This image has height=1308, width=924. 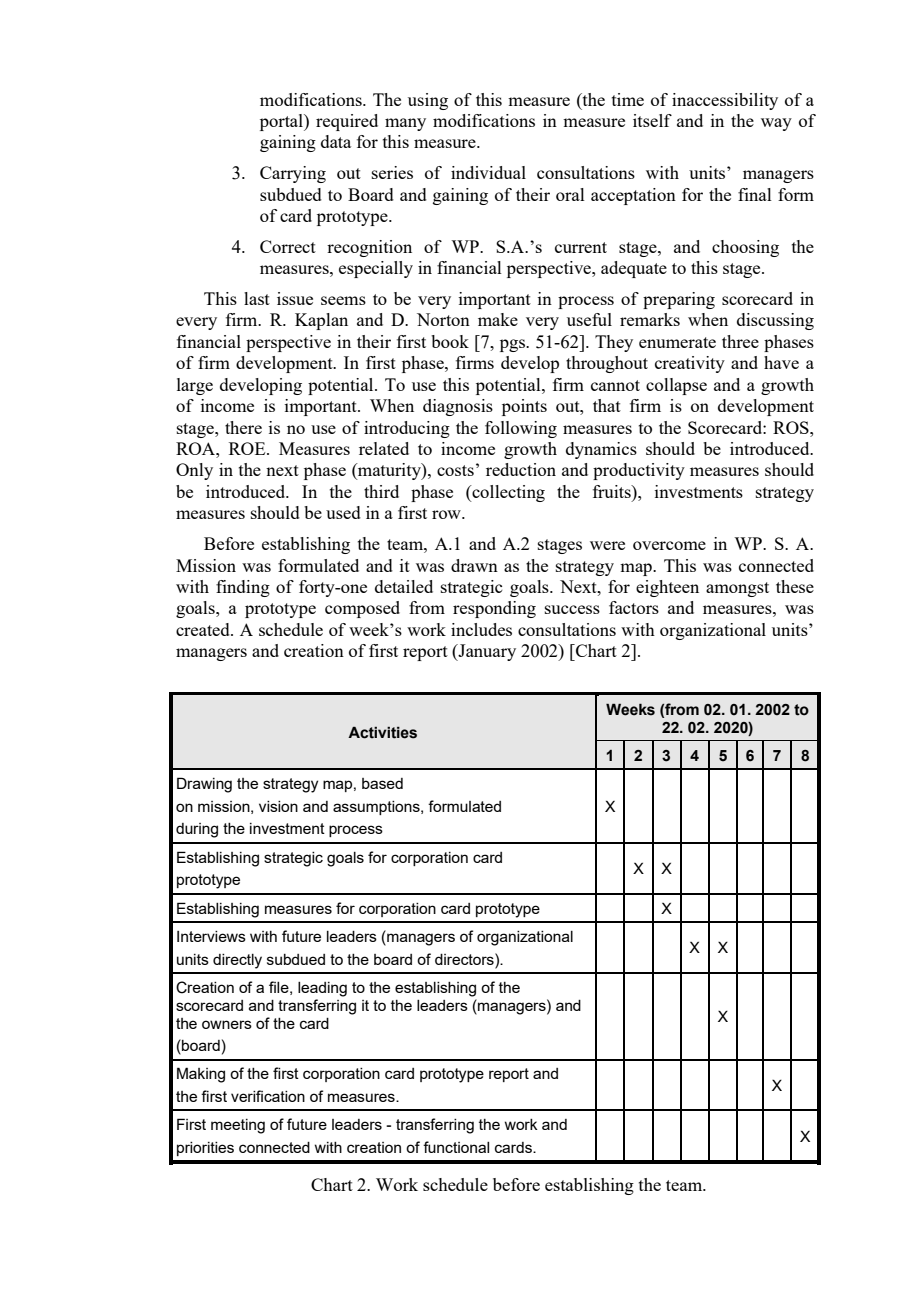 What do you see at coordinates (737, 589) in the image?
I see `amongst` at bounding box center [737, 589].
